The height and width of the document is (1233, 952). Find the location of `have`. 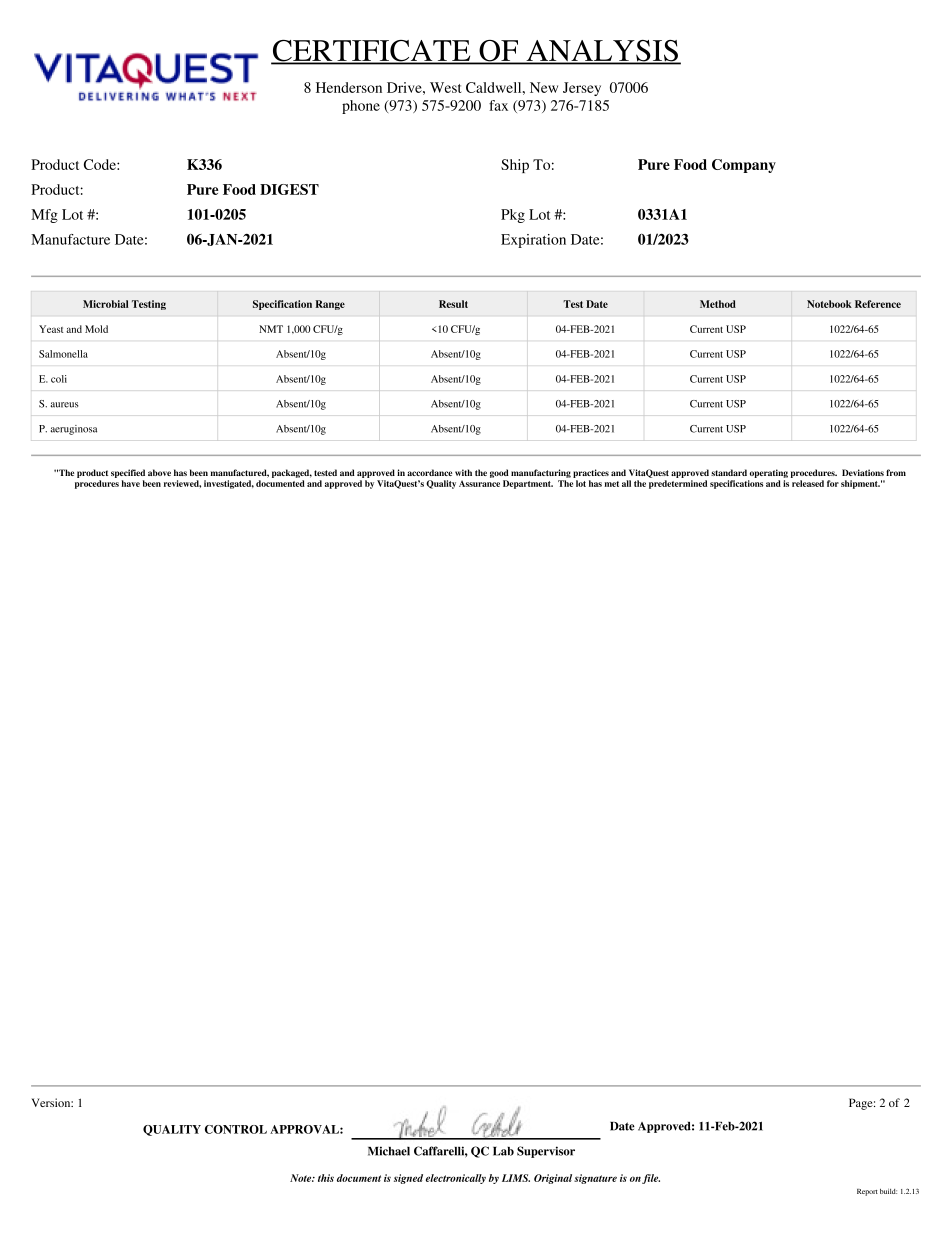

have is located at coordinates (131, 483).
